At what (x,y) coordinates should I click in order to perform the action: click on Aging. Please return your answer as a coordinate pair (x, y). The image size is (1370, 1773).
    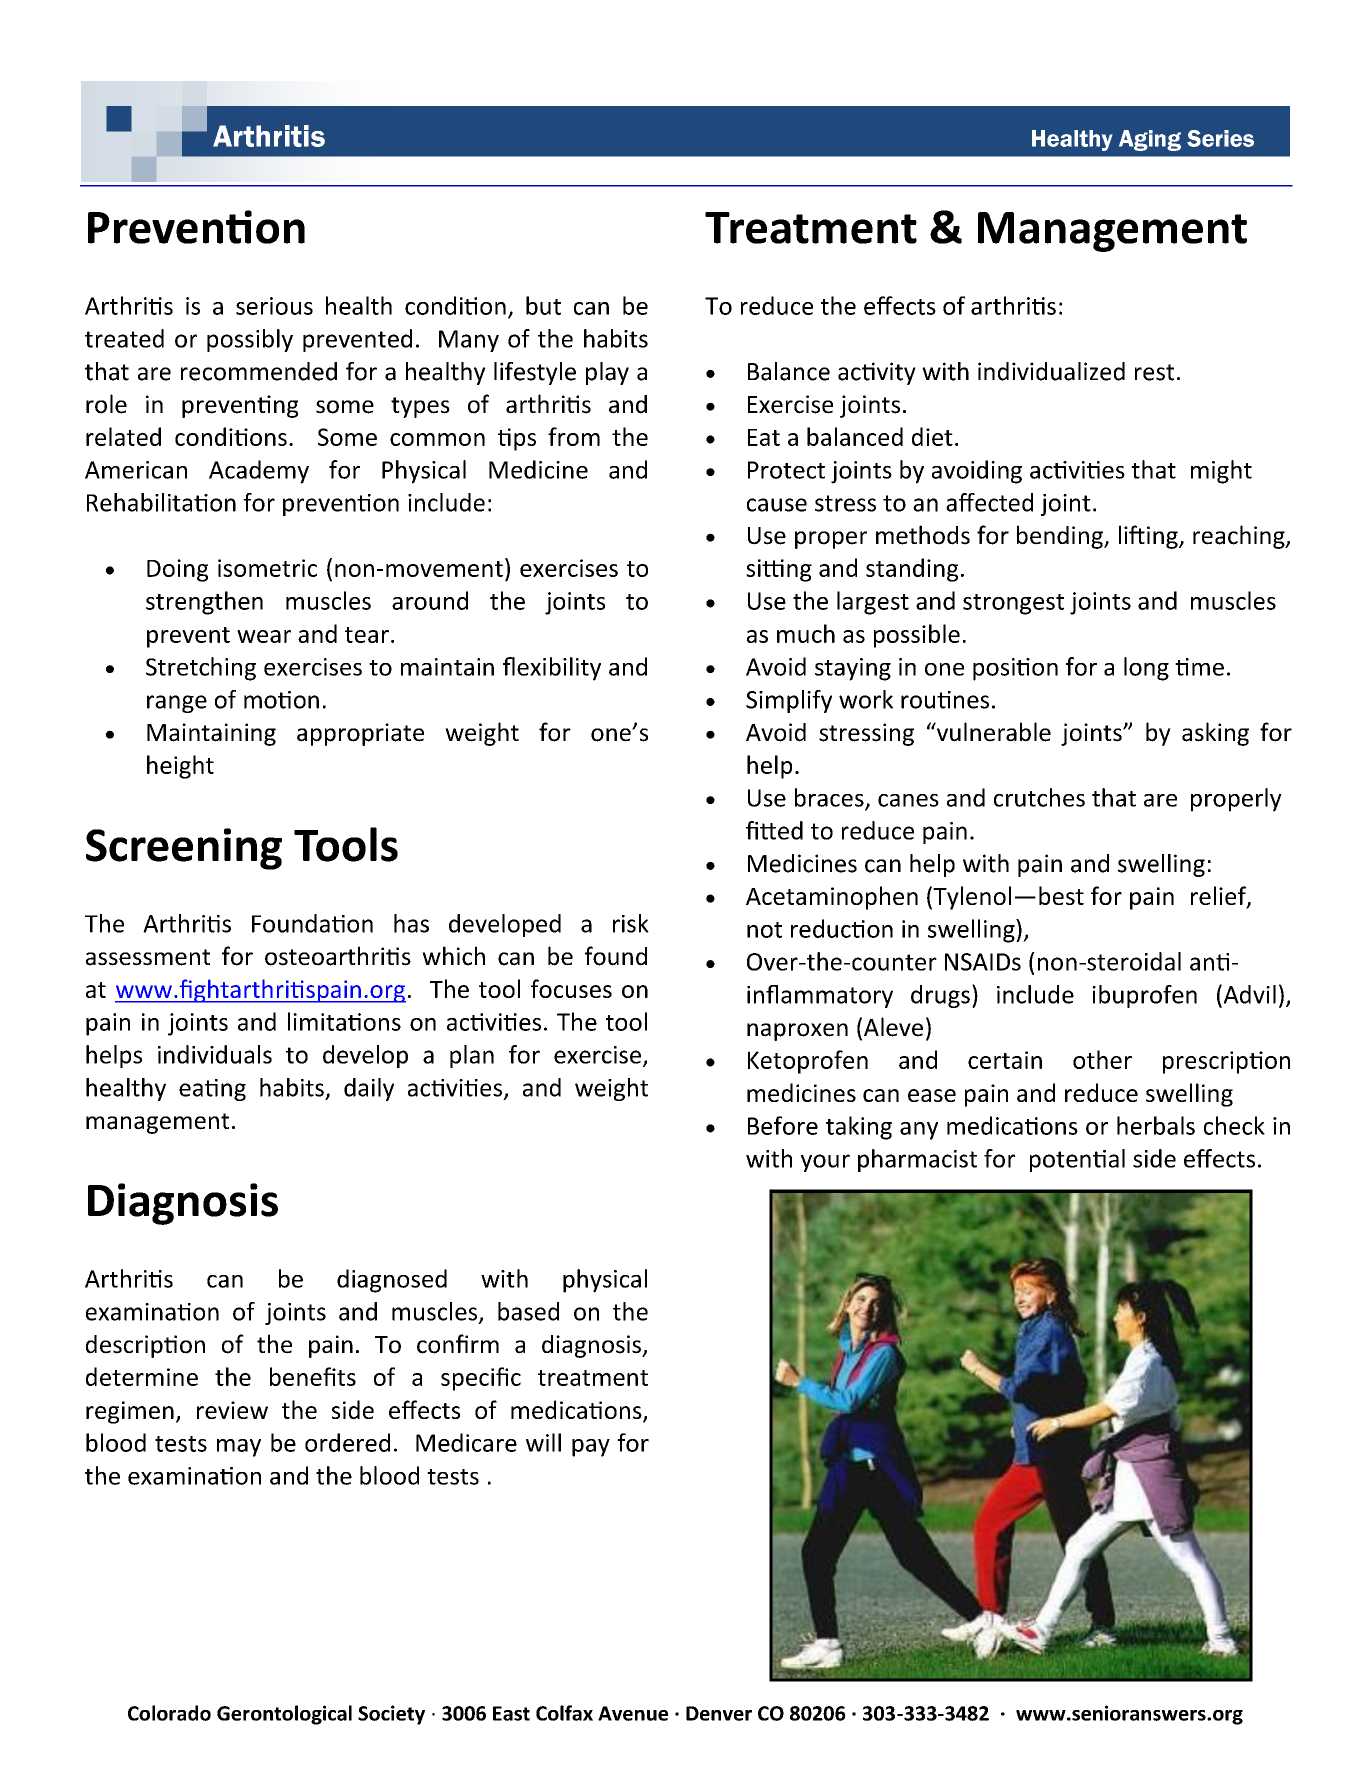
    Looking at the image, I should click on (1150, 140).
